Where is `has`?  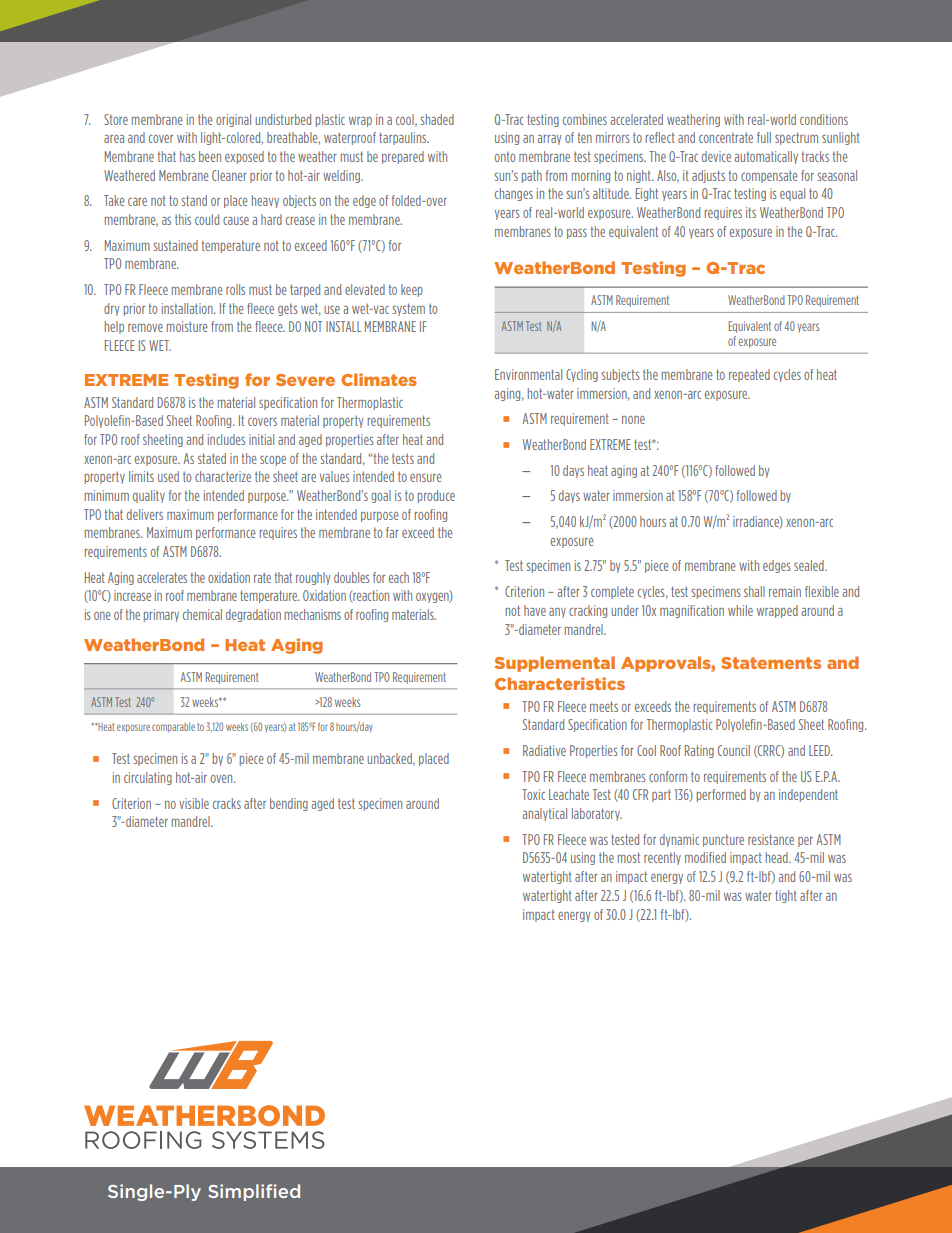 has is located at coordinates (187, 156).
